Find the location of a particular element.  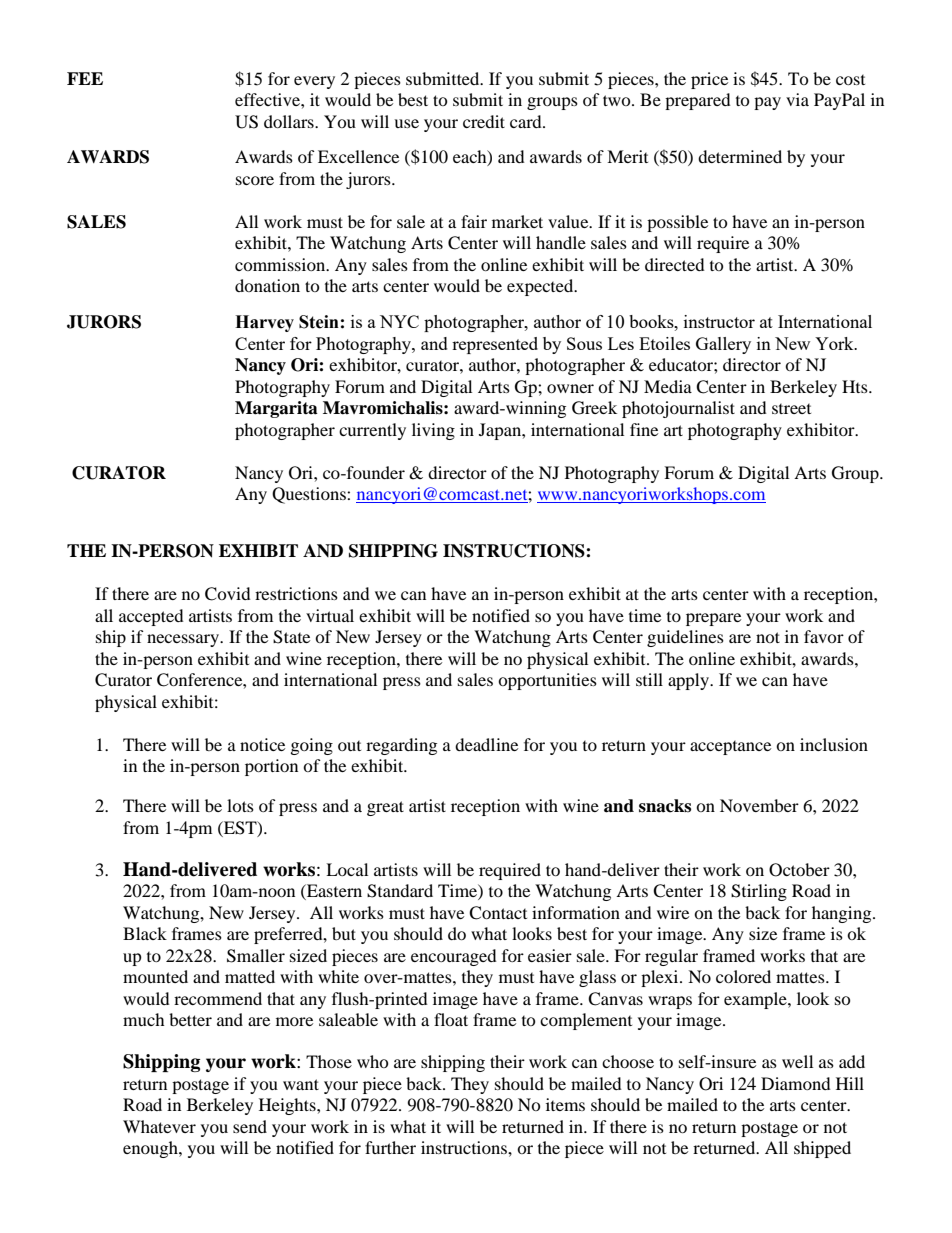

Covid is located at coordinates (228, 594).
